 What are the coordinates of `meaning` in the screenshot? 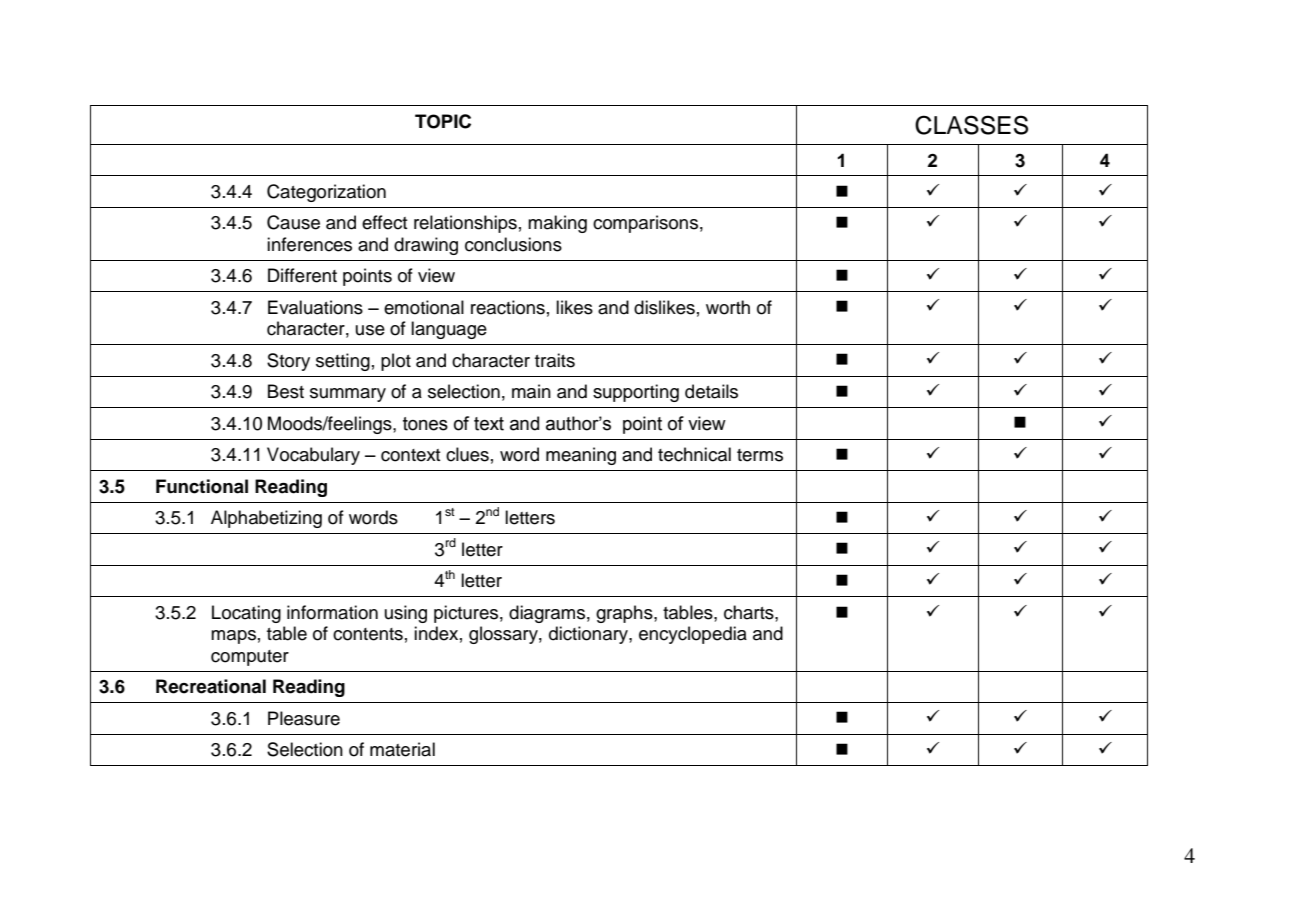 It's located at (581, 456).
